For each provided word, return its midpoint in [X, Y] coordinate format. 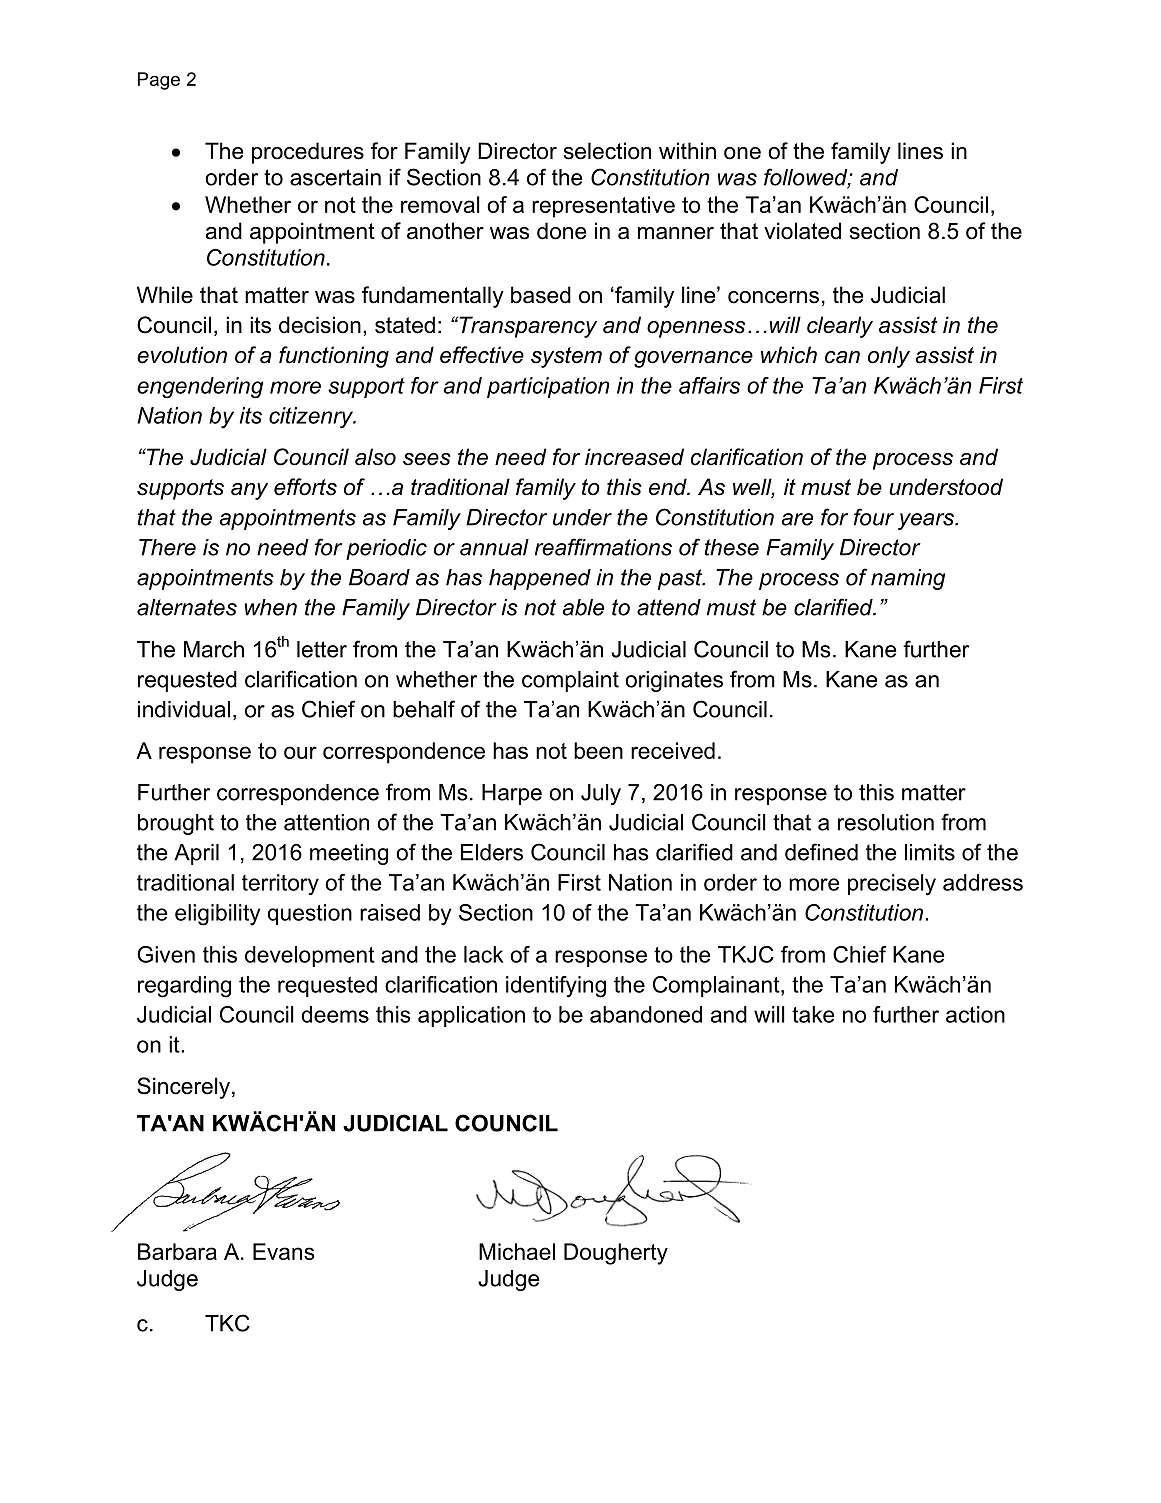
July [601, 794]
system [566, 357]
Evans [284, 1251]
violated [802, 231]
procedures [308, 153]
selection [607, 151]
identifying [556, 987]
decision [320, 325]
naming [908, 579]
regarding [184, 987]
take [813, 1014]
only [889, 357]
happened [540, 579]
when [271, 607]
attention [326, 822]
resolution [886, 822]
